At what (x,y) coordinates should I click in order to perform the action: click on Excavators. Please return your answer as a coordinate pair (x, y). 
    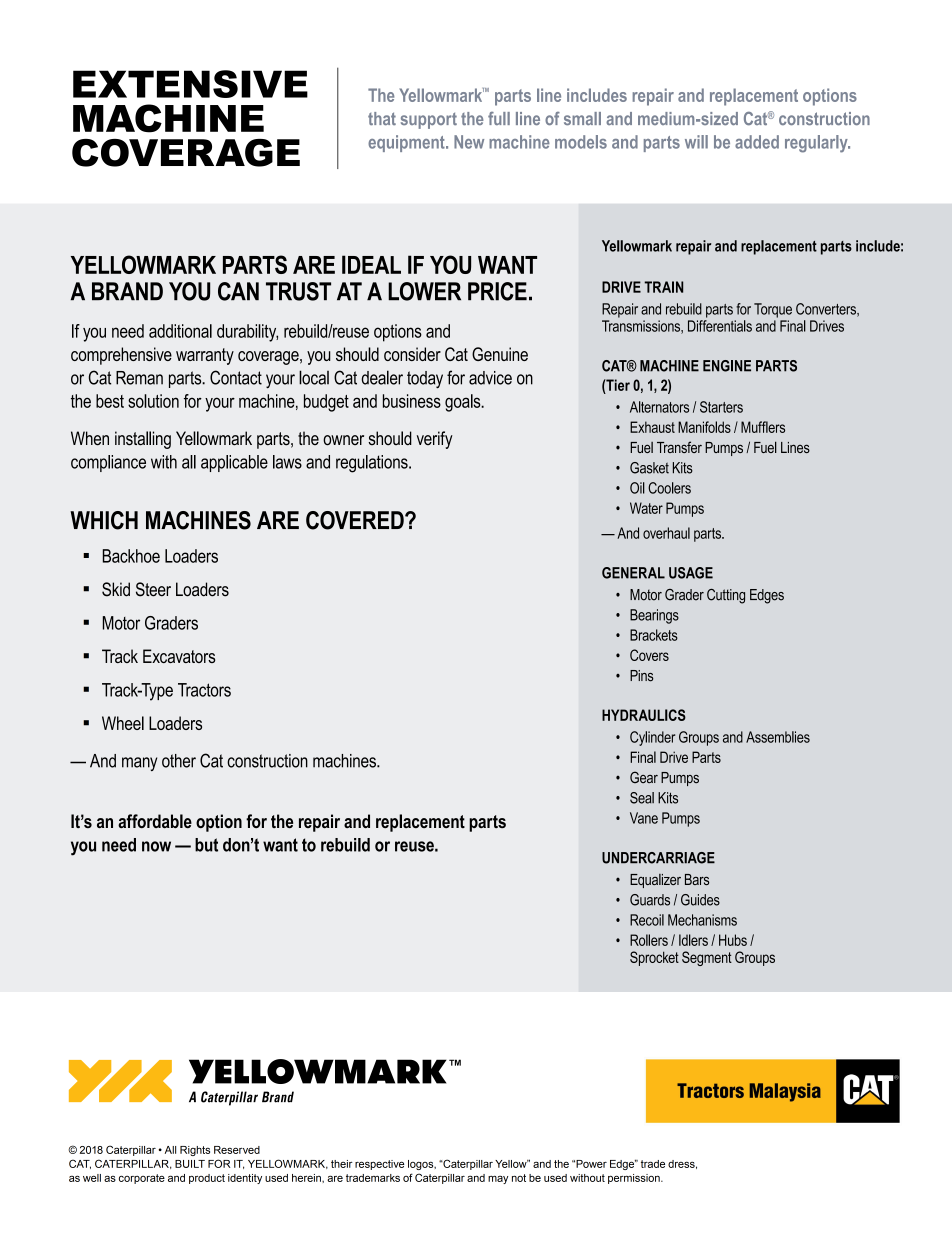
    Looking at the image, I should click on (179, 656).
